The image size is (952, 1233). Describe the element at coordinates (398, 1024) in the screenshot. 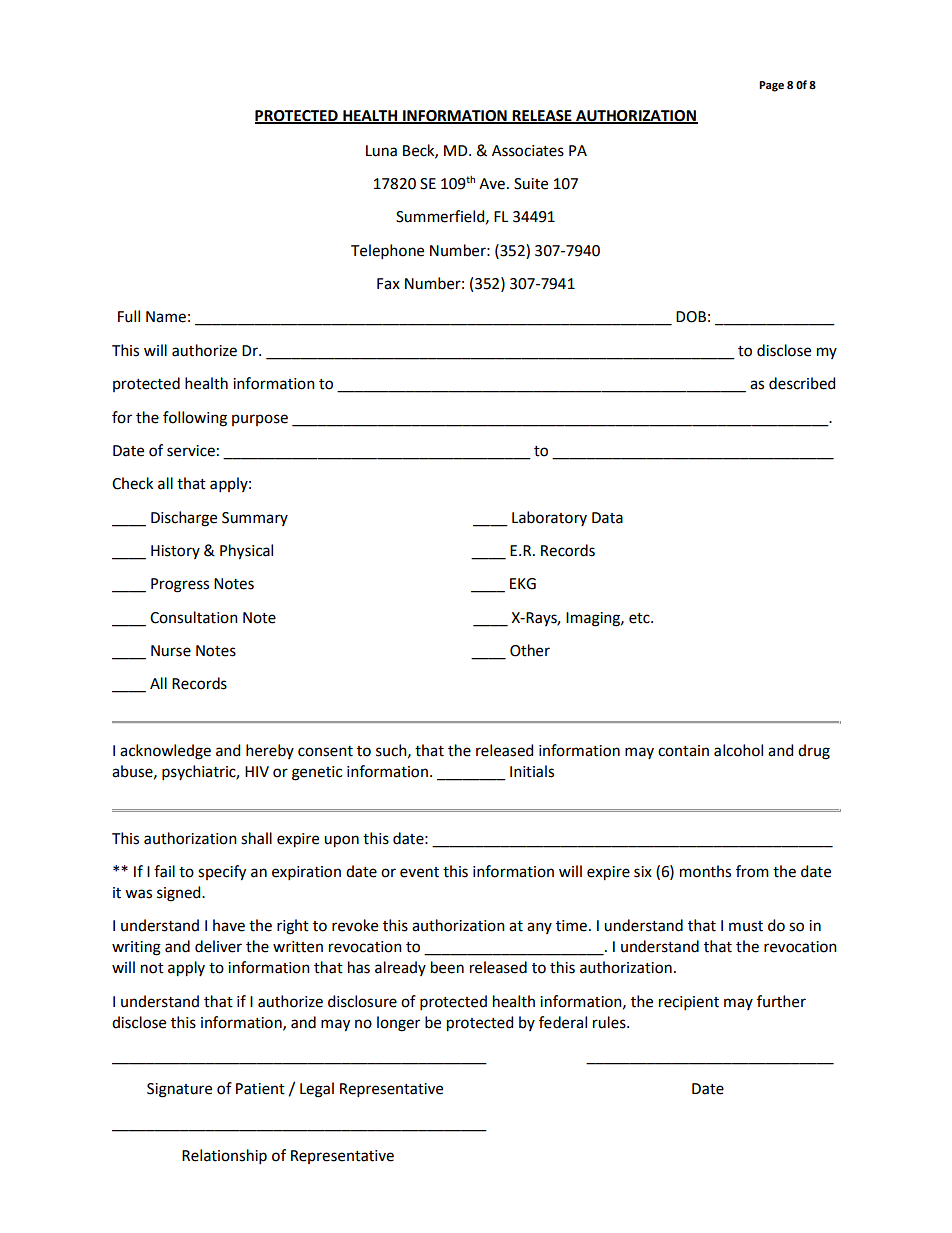

I see `longer` at that location.
